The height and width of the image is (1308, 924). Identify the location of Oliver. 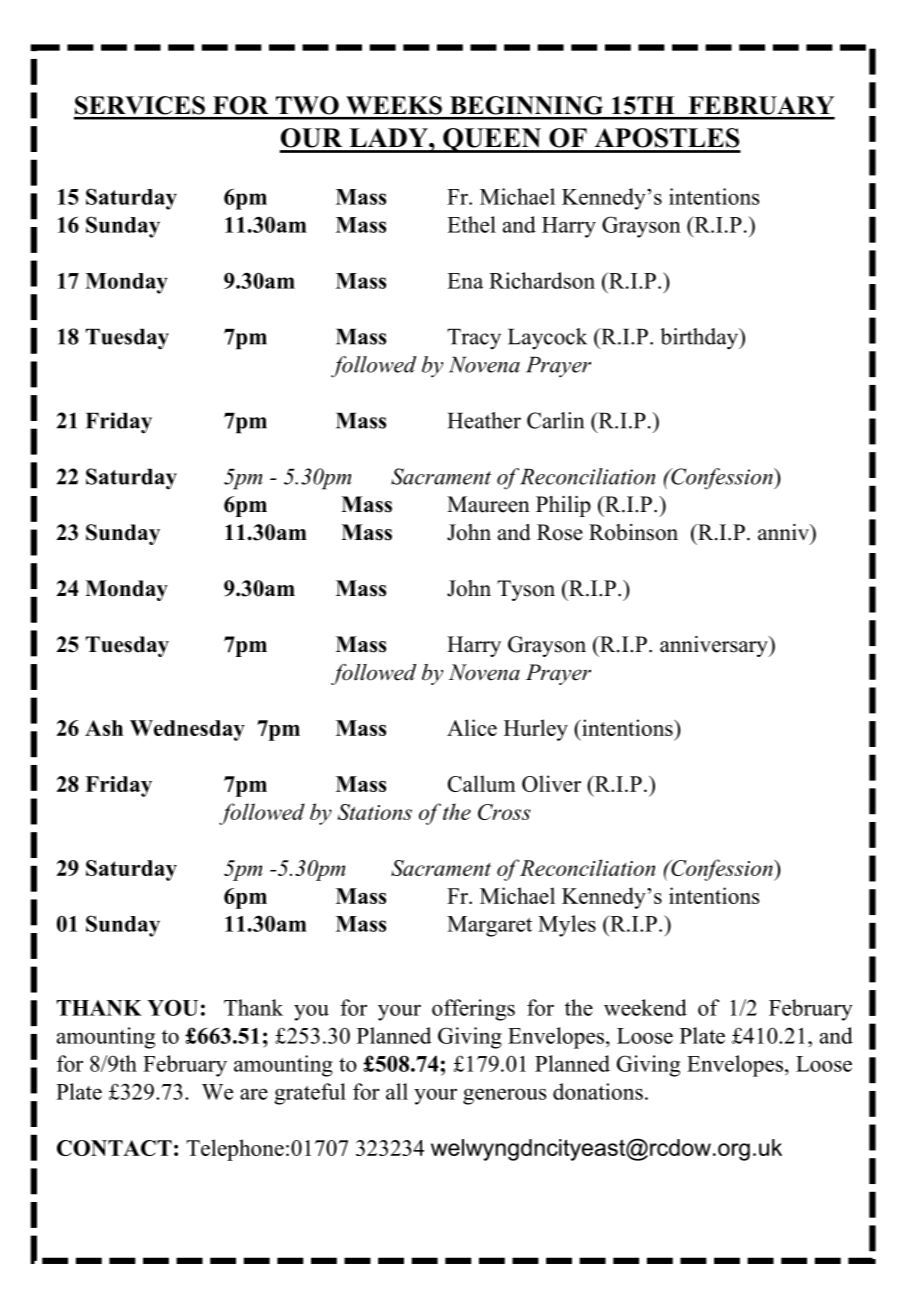
(551, 783).
